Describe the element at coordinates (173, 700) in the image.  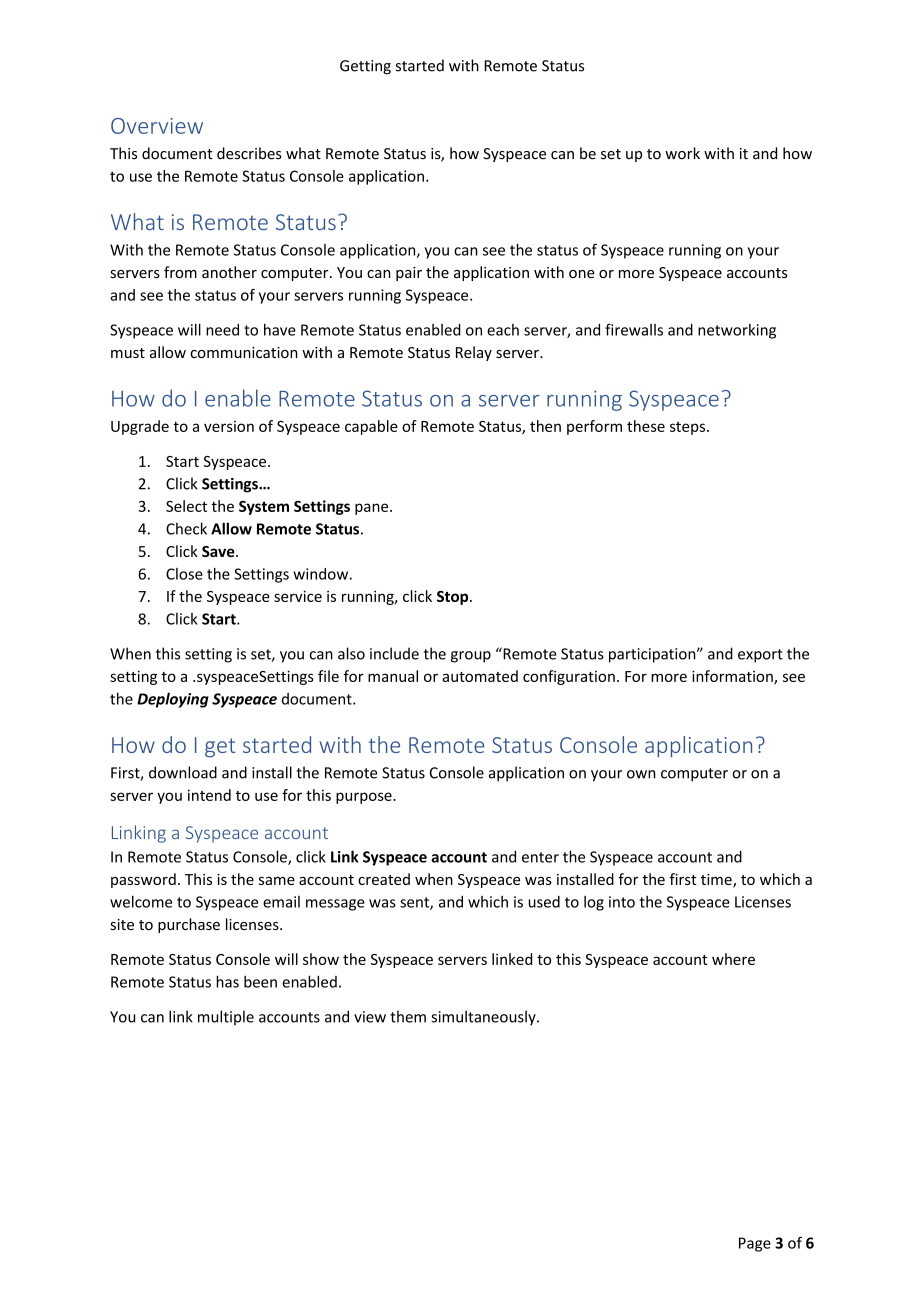
I see `Deploying` at that location.
